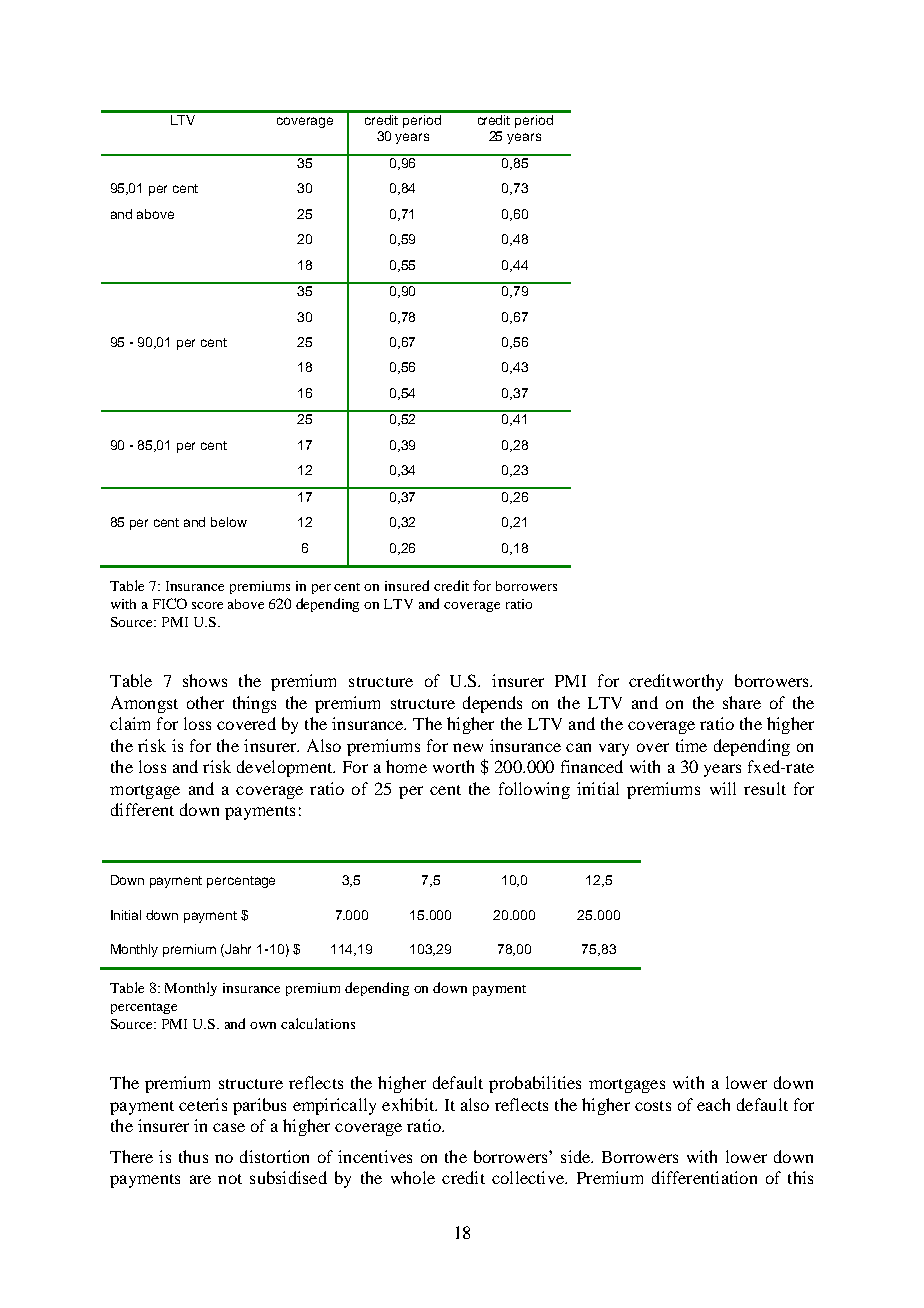 Image resolution: width=924 pixels, height=1308 pixels. Describe the element at coordinates (413, 1177) in the screenshot. I see `whole` at that location.
